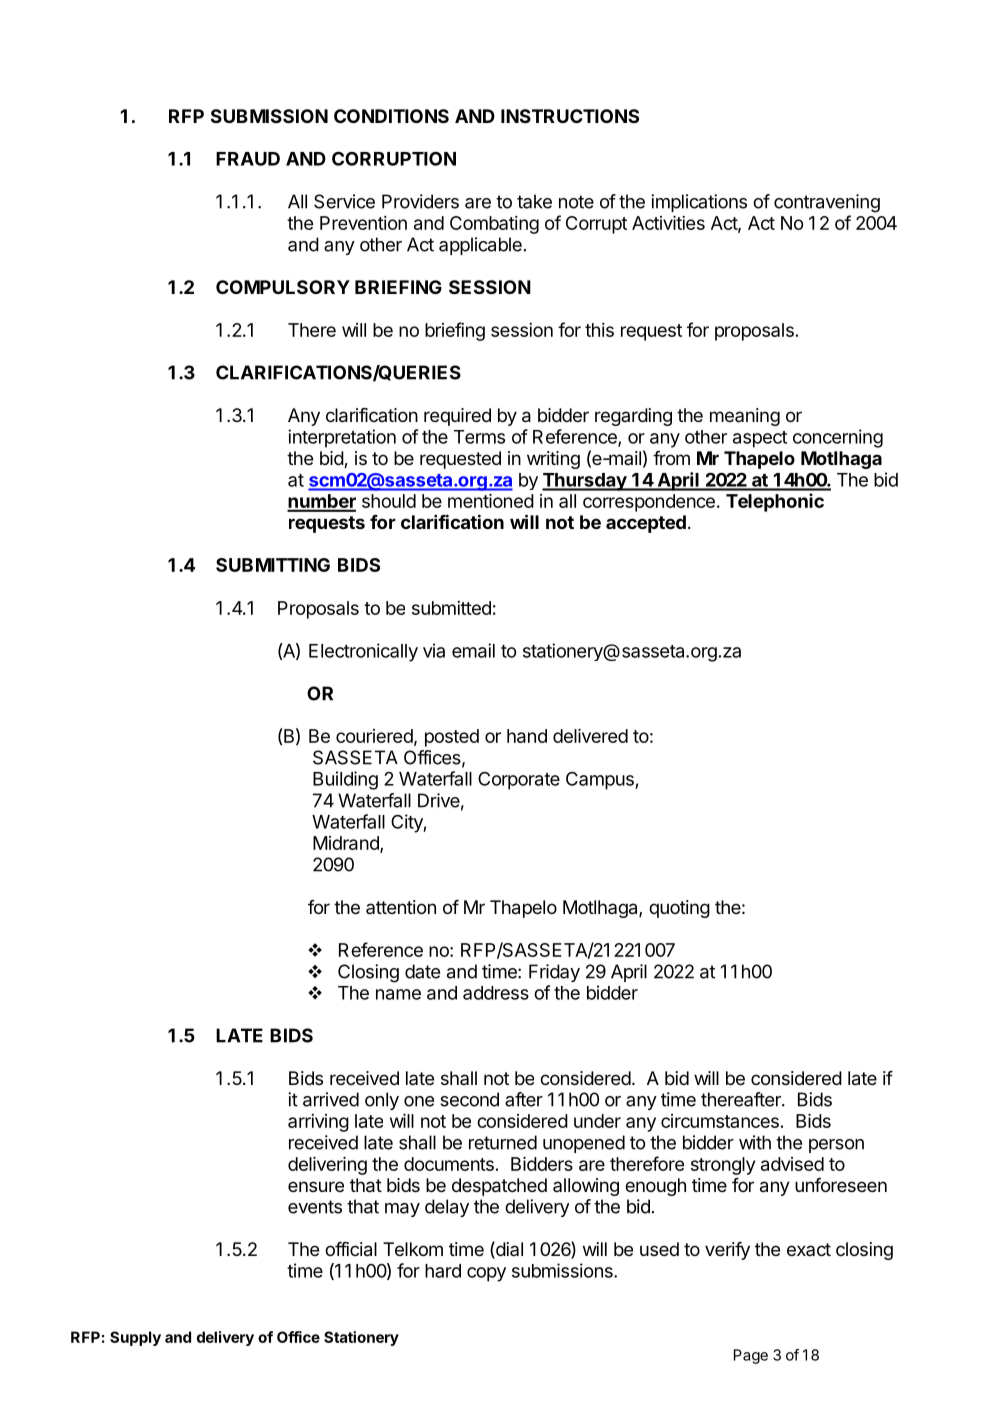 This screenshot has height=1423, width=1006. I want to click on take, so click(534, 201).
